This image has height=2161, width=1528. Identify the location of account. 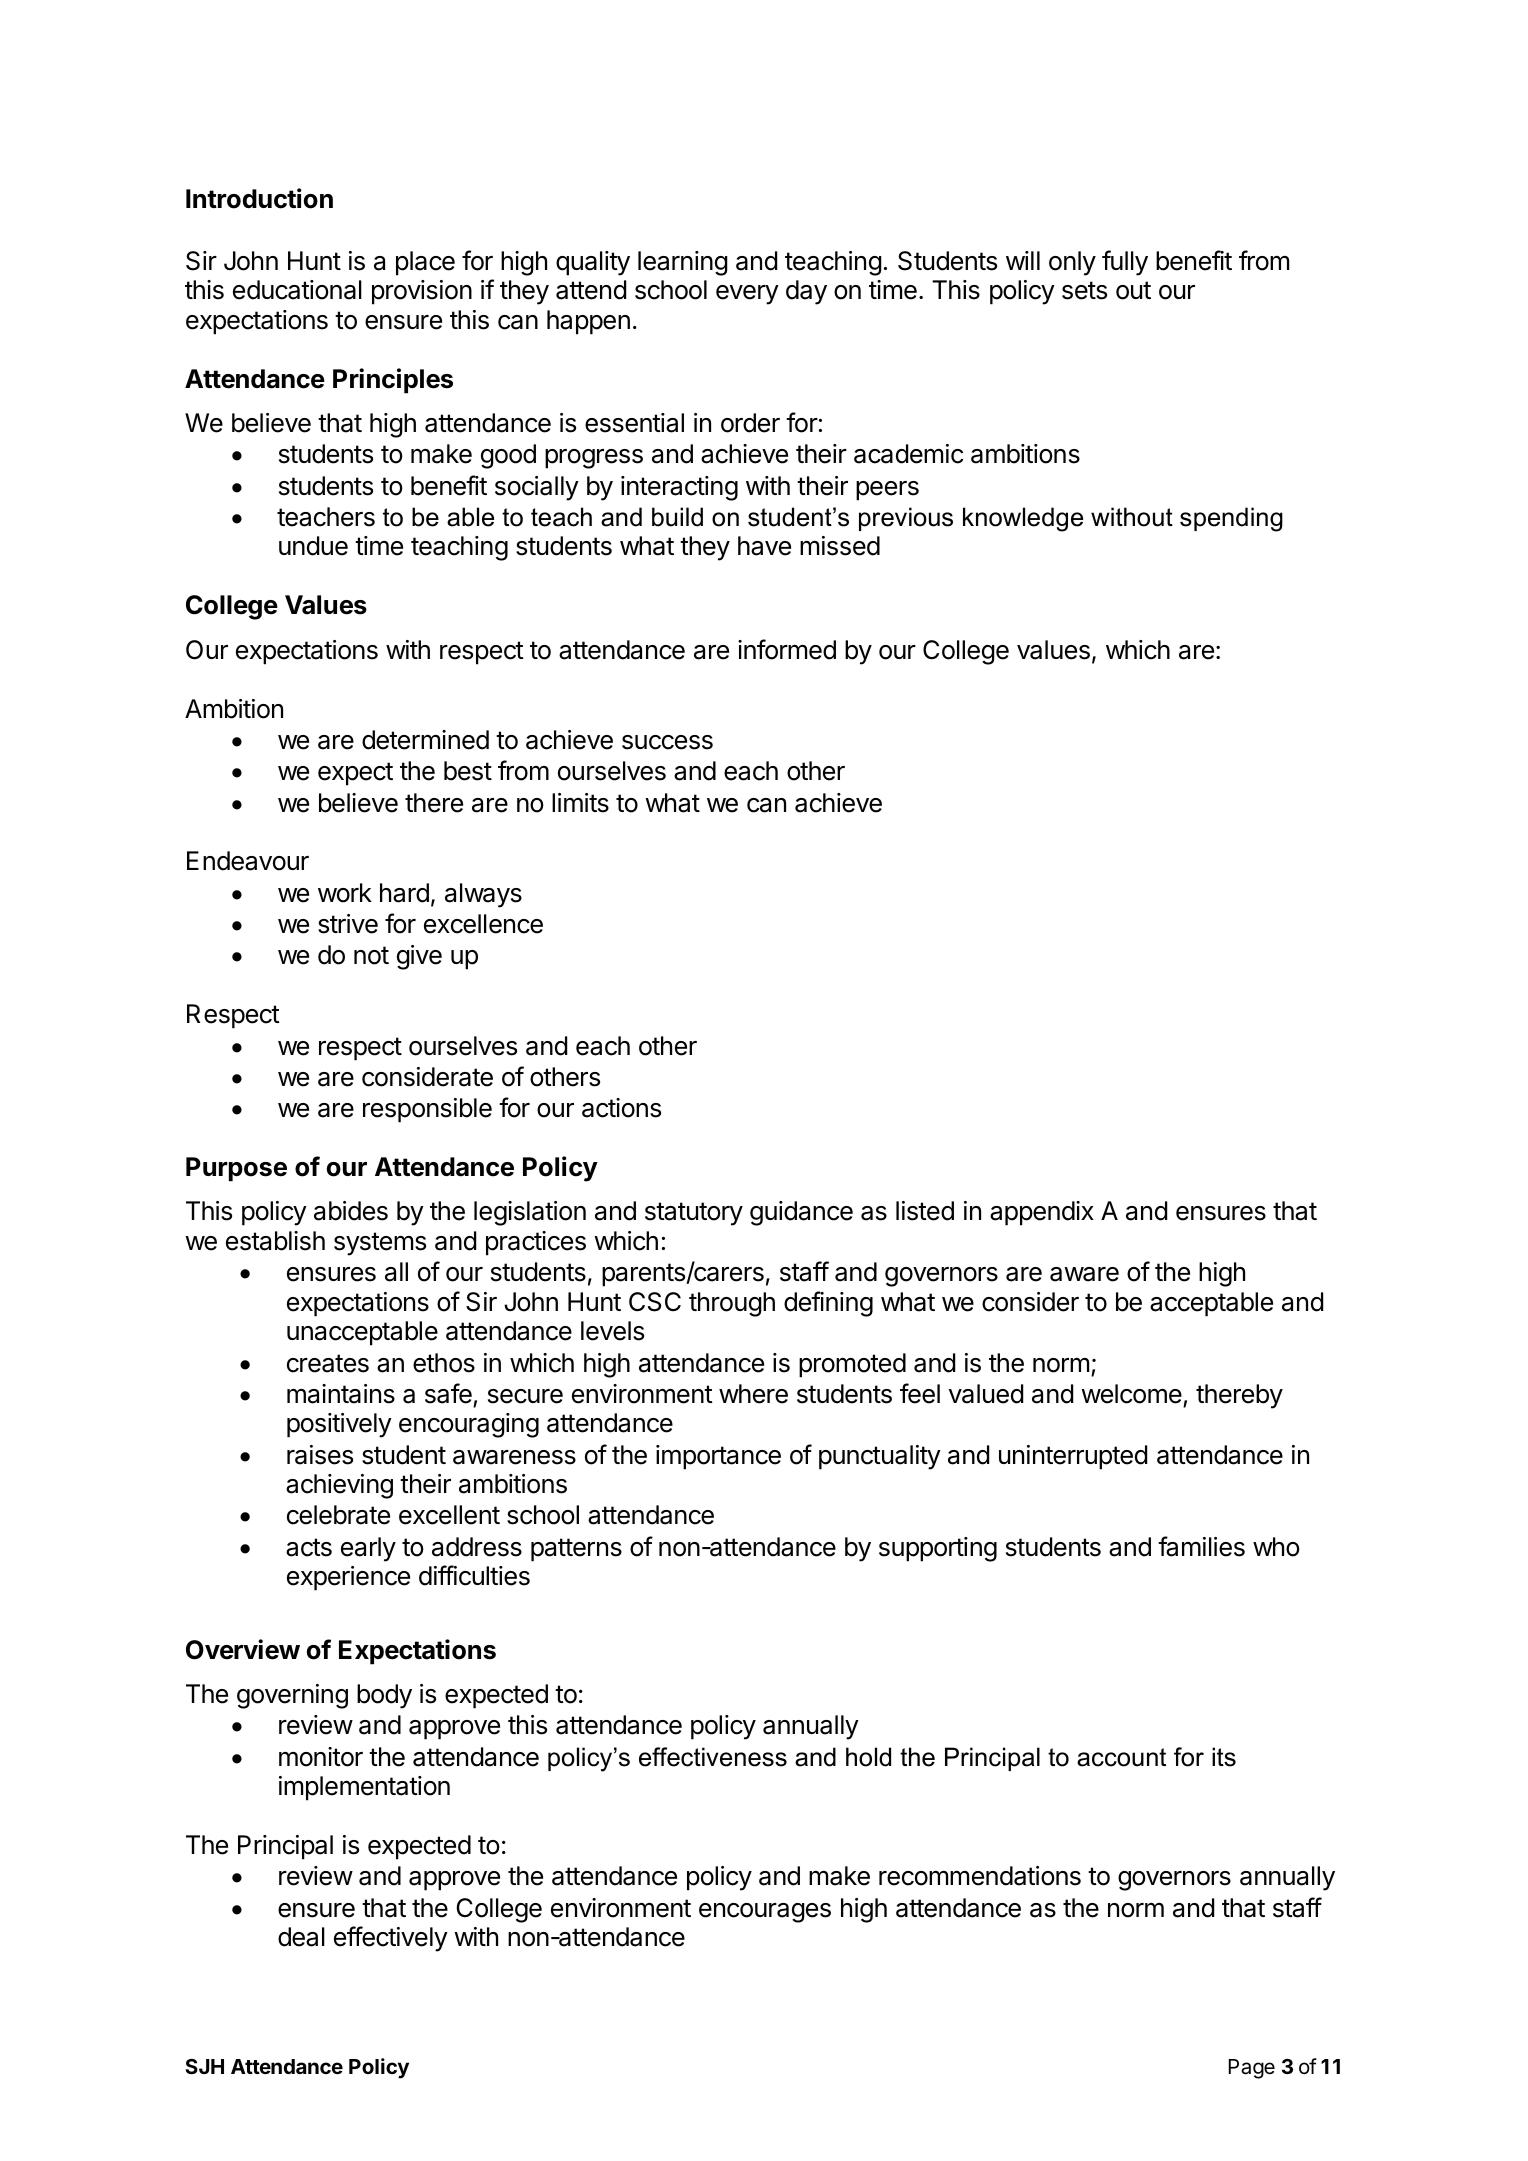
(1121, 1757).
